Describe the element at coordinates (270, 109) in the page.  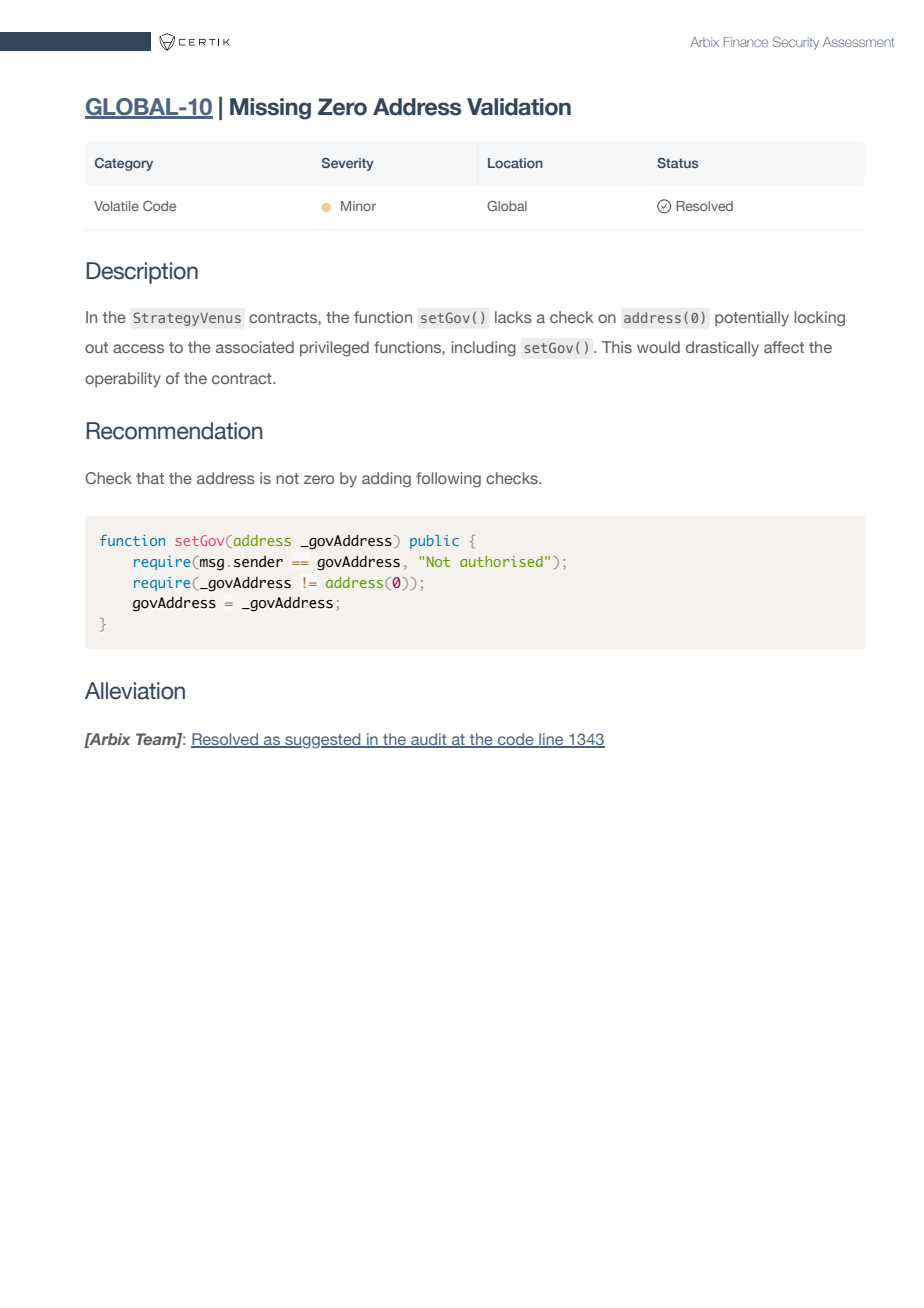
I see `Missing` at that location.
